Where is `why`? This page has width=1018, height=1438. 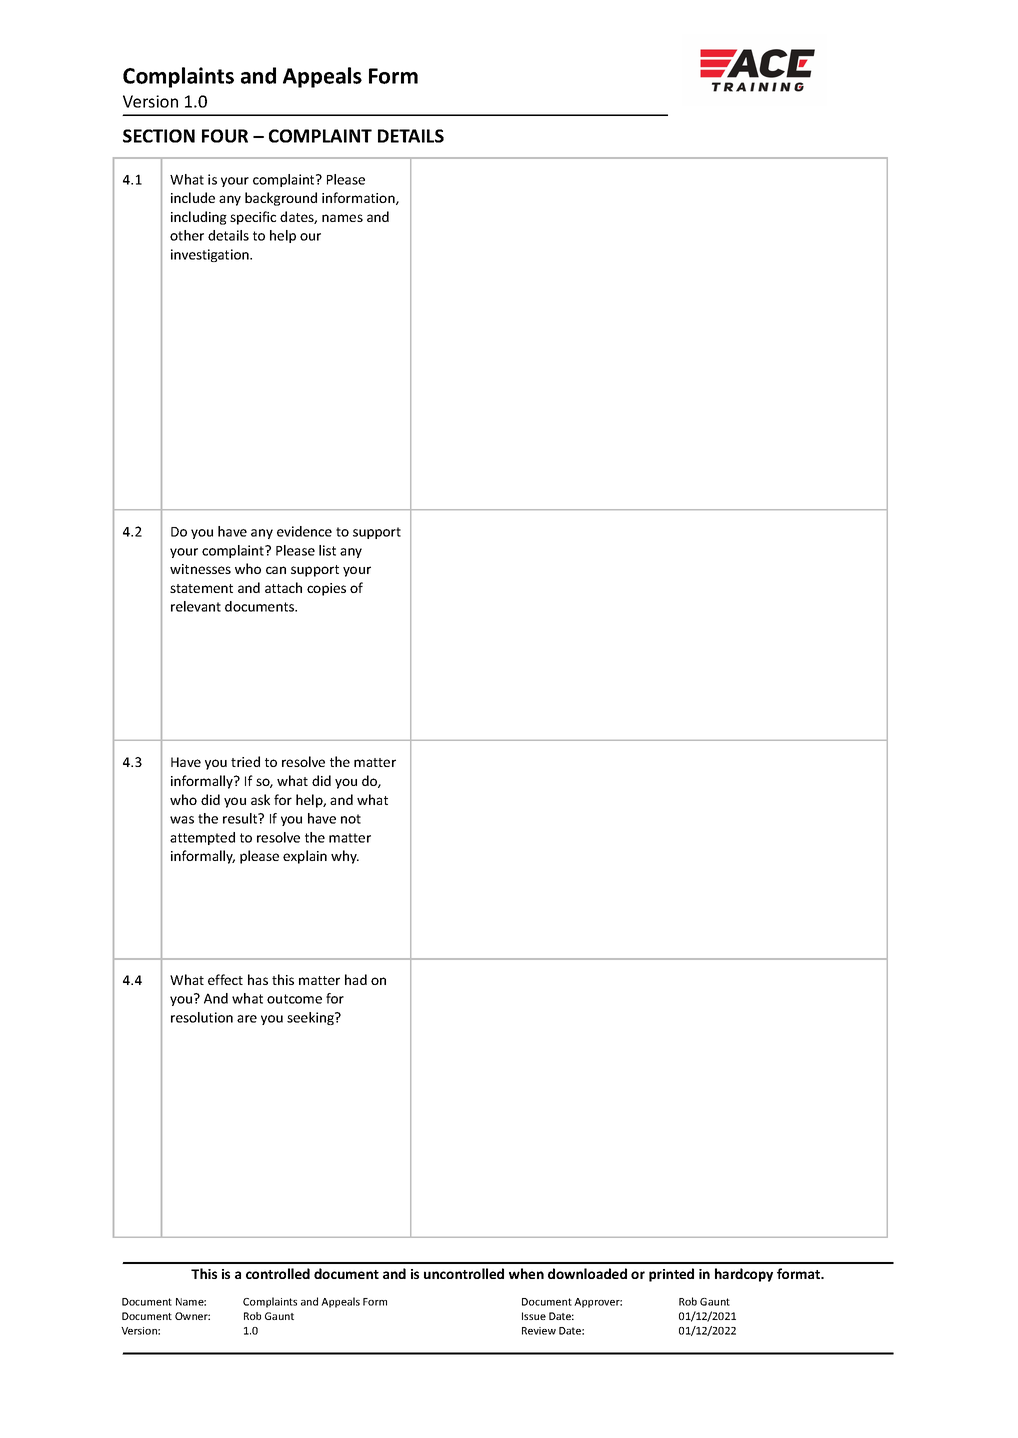 why is located at coordinates (345, 857).
